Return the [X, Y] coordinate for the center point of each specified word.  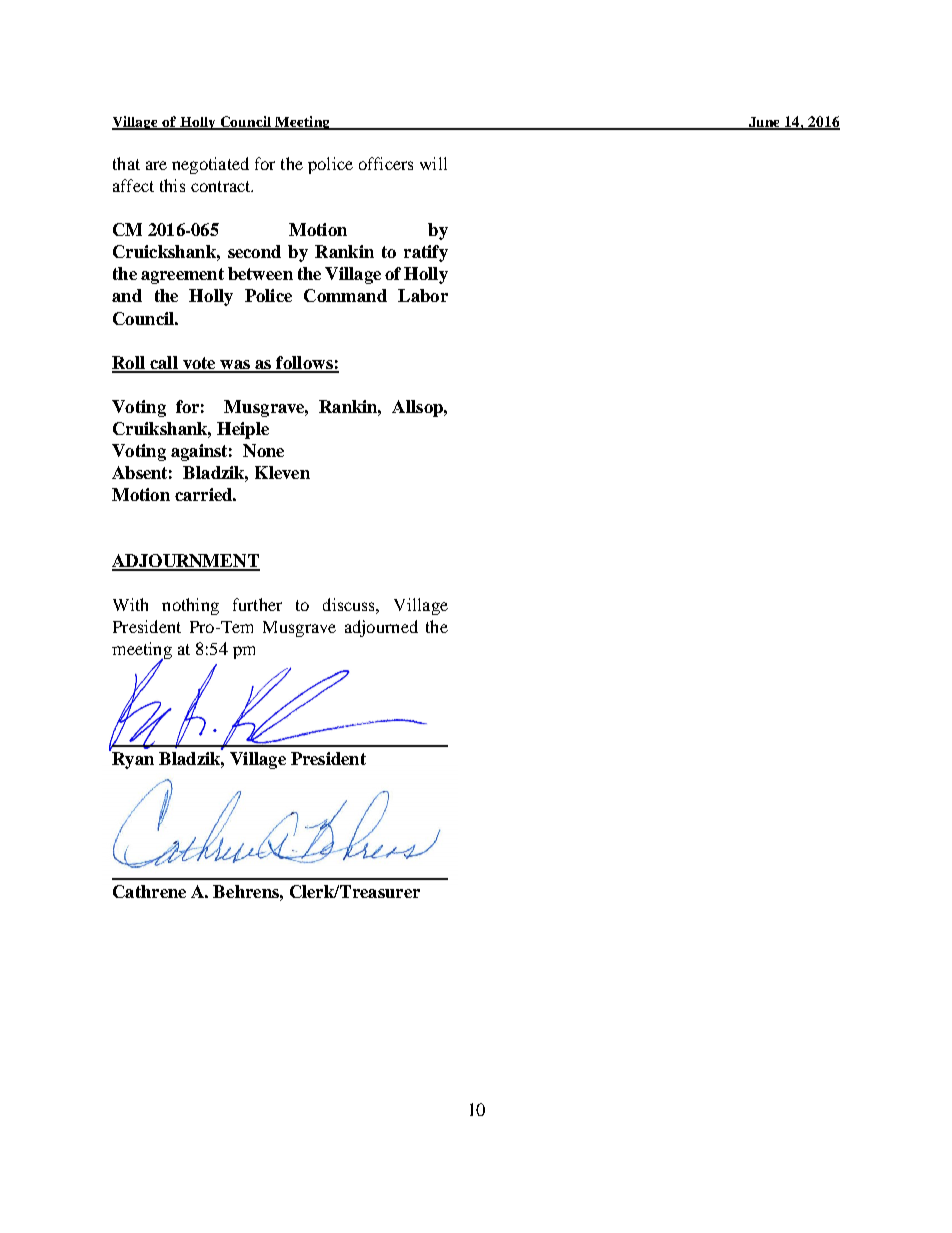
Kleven [282, 472]
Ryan [132, 759]
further [257, 604]
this [172, 185]
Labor [423, 295]
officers [386, 163]
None [263, 450]
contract [222, 186]
